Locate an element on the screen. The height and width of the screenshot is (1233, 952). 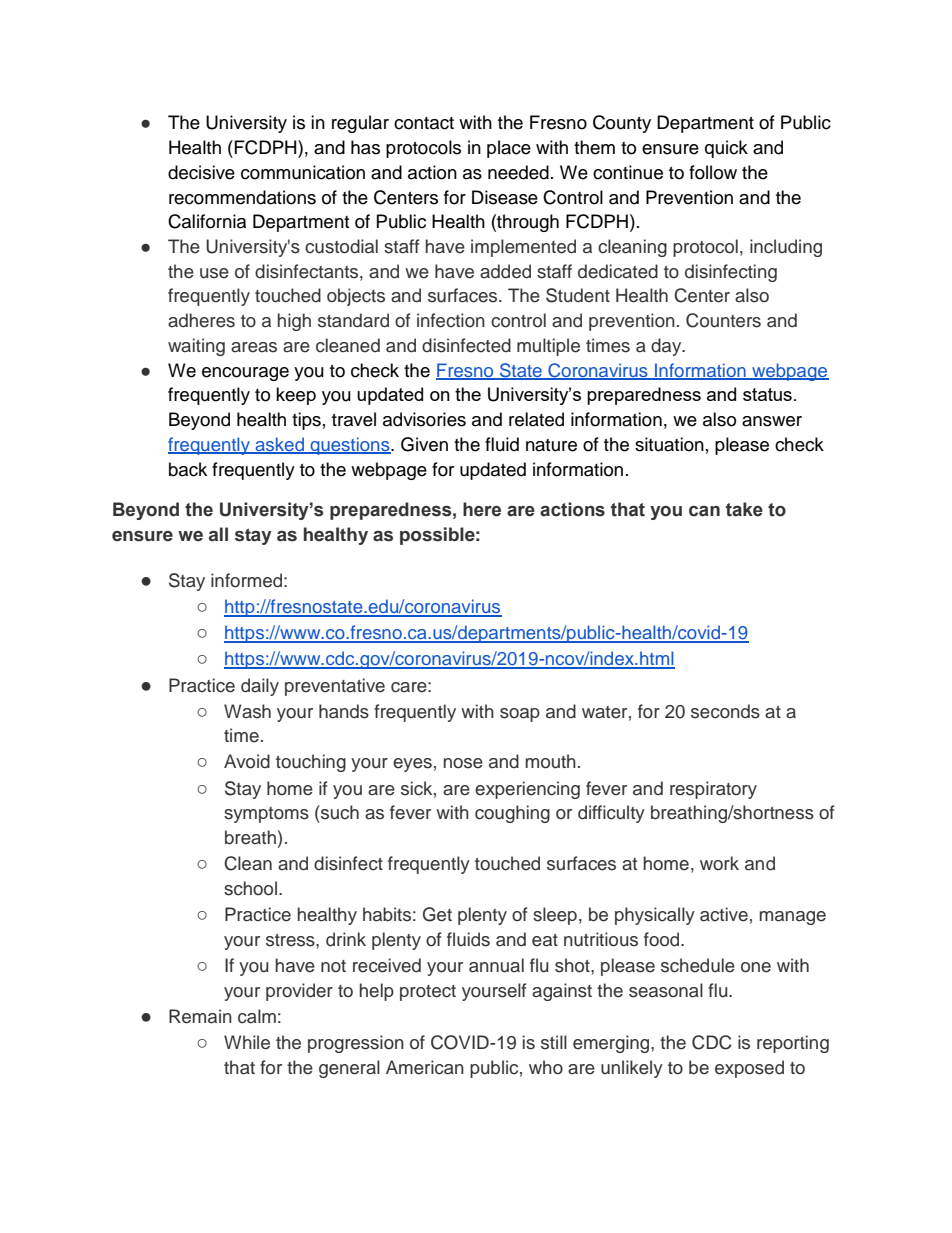
Avoid is located at coordinates (247, 761).
